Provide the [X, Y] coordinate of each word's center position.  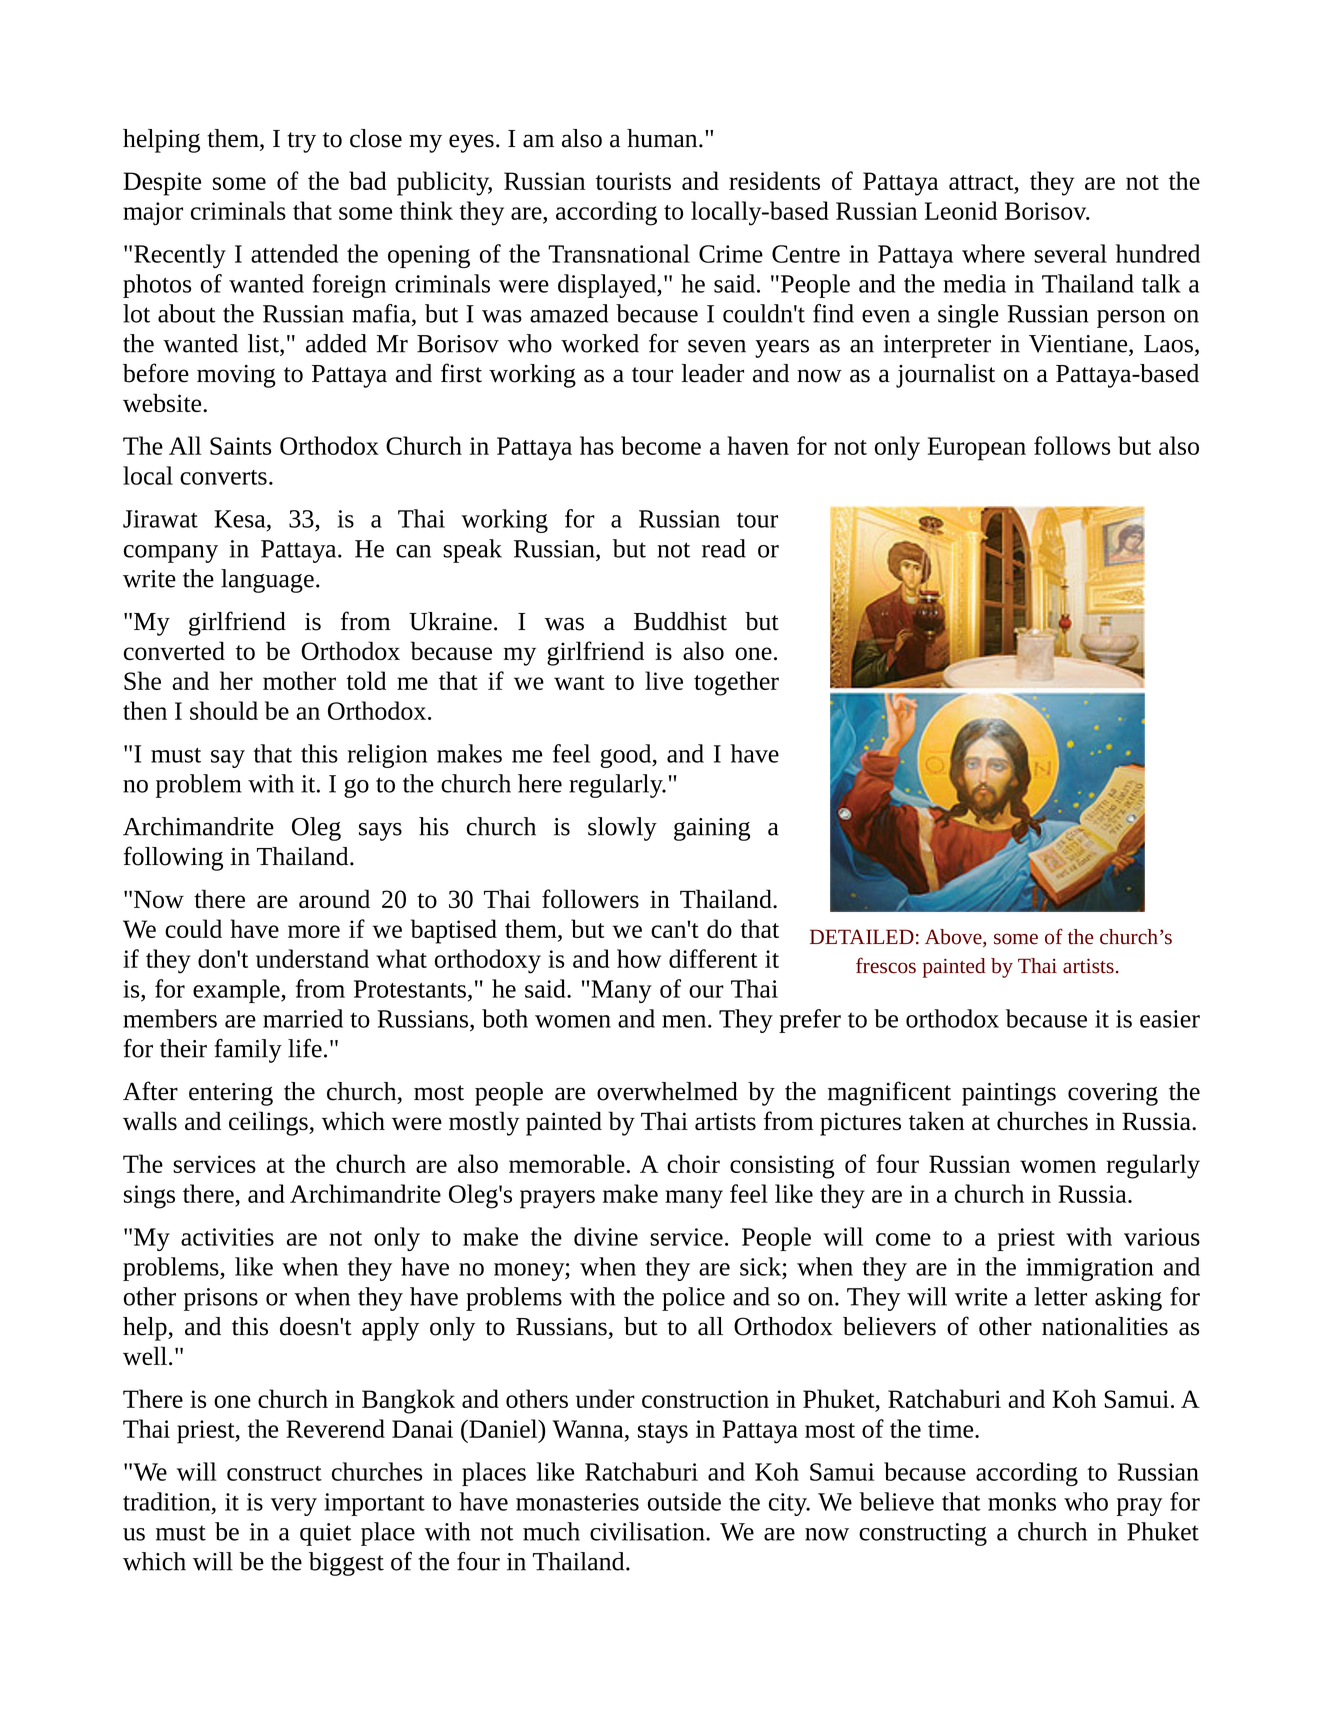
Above [954, 938]
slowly [622, 829]
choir [693, 1163]
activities [227, 1237]
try [301, 142]
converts [223, 477]
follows [1072, 445]
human [663, 138]
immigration [1089, 1269]
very [294, 1507]
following [173, 858]
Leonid [961, 210]
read [724, 548]
